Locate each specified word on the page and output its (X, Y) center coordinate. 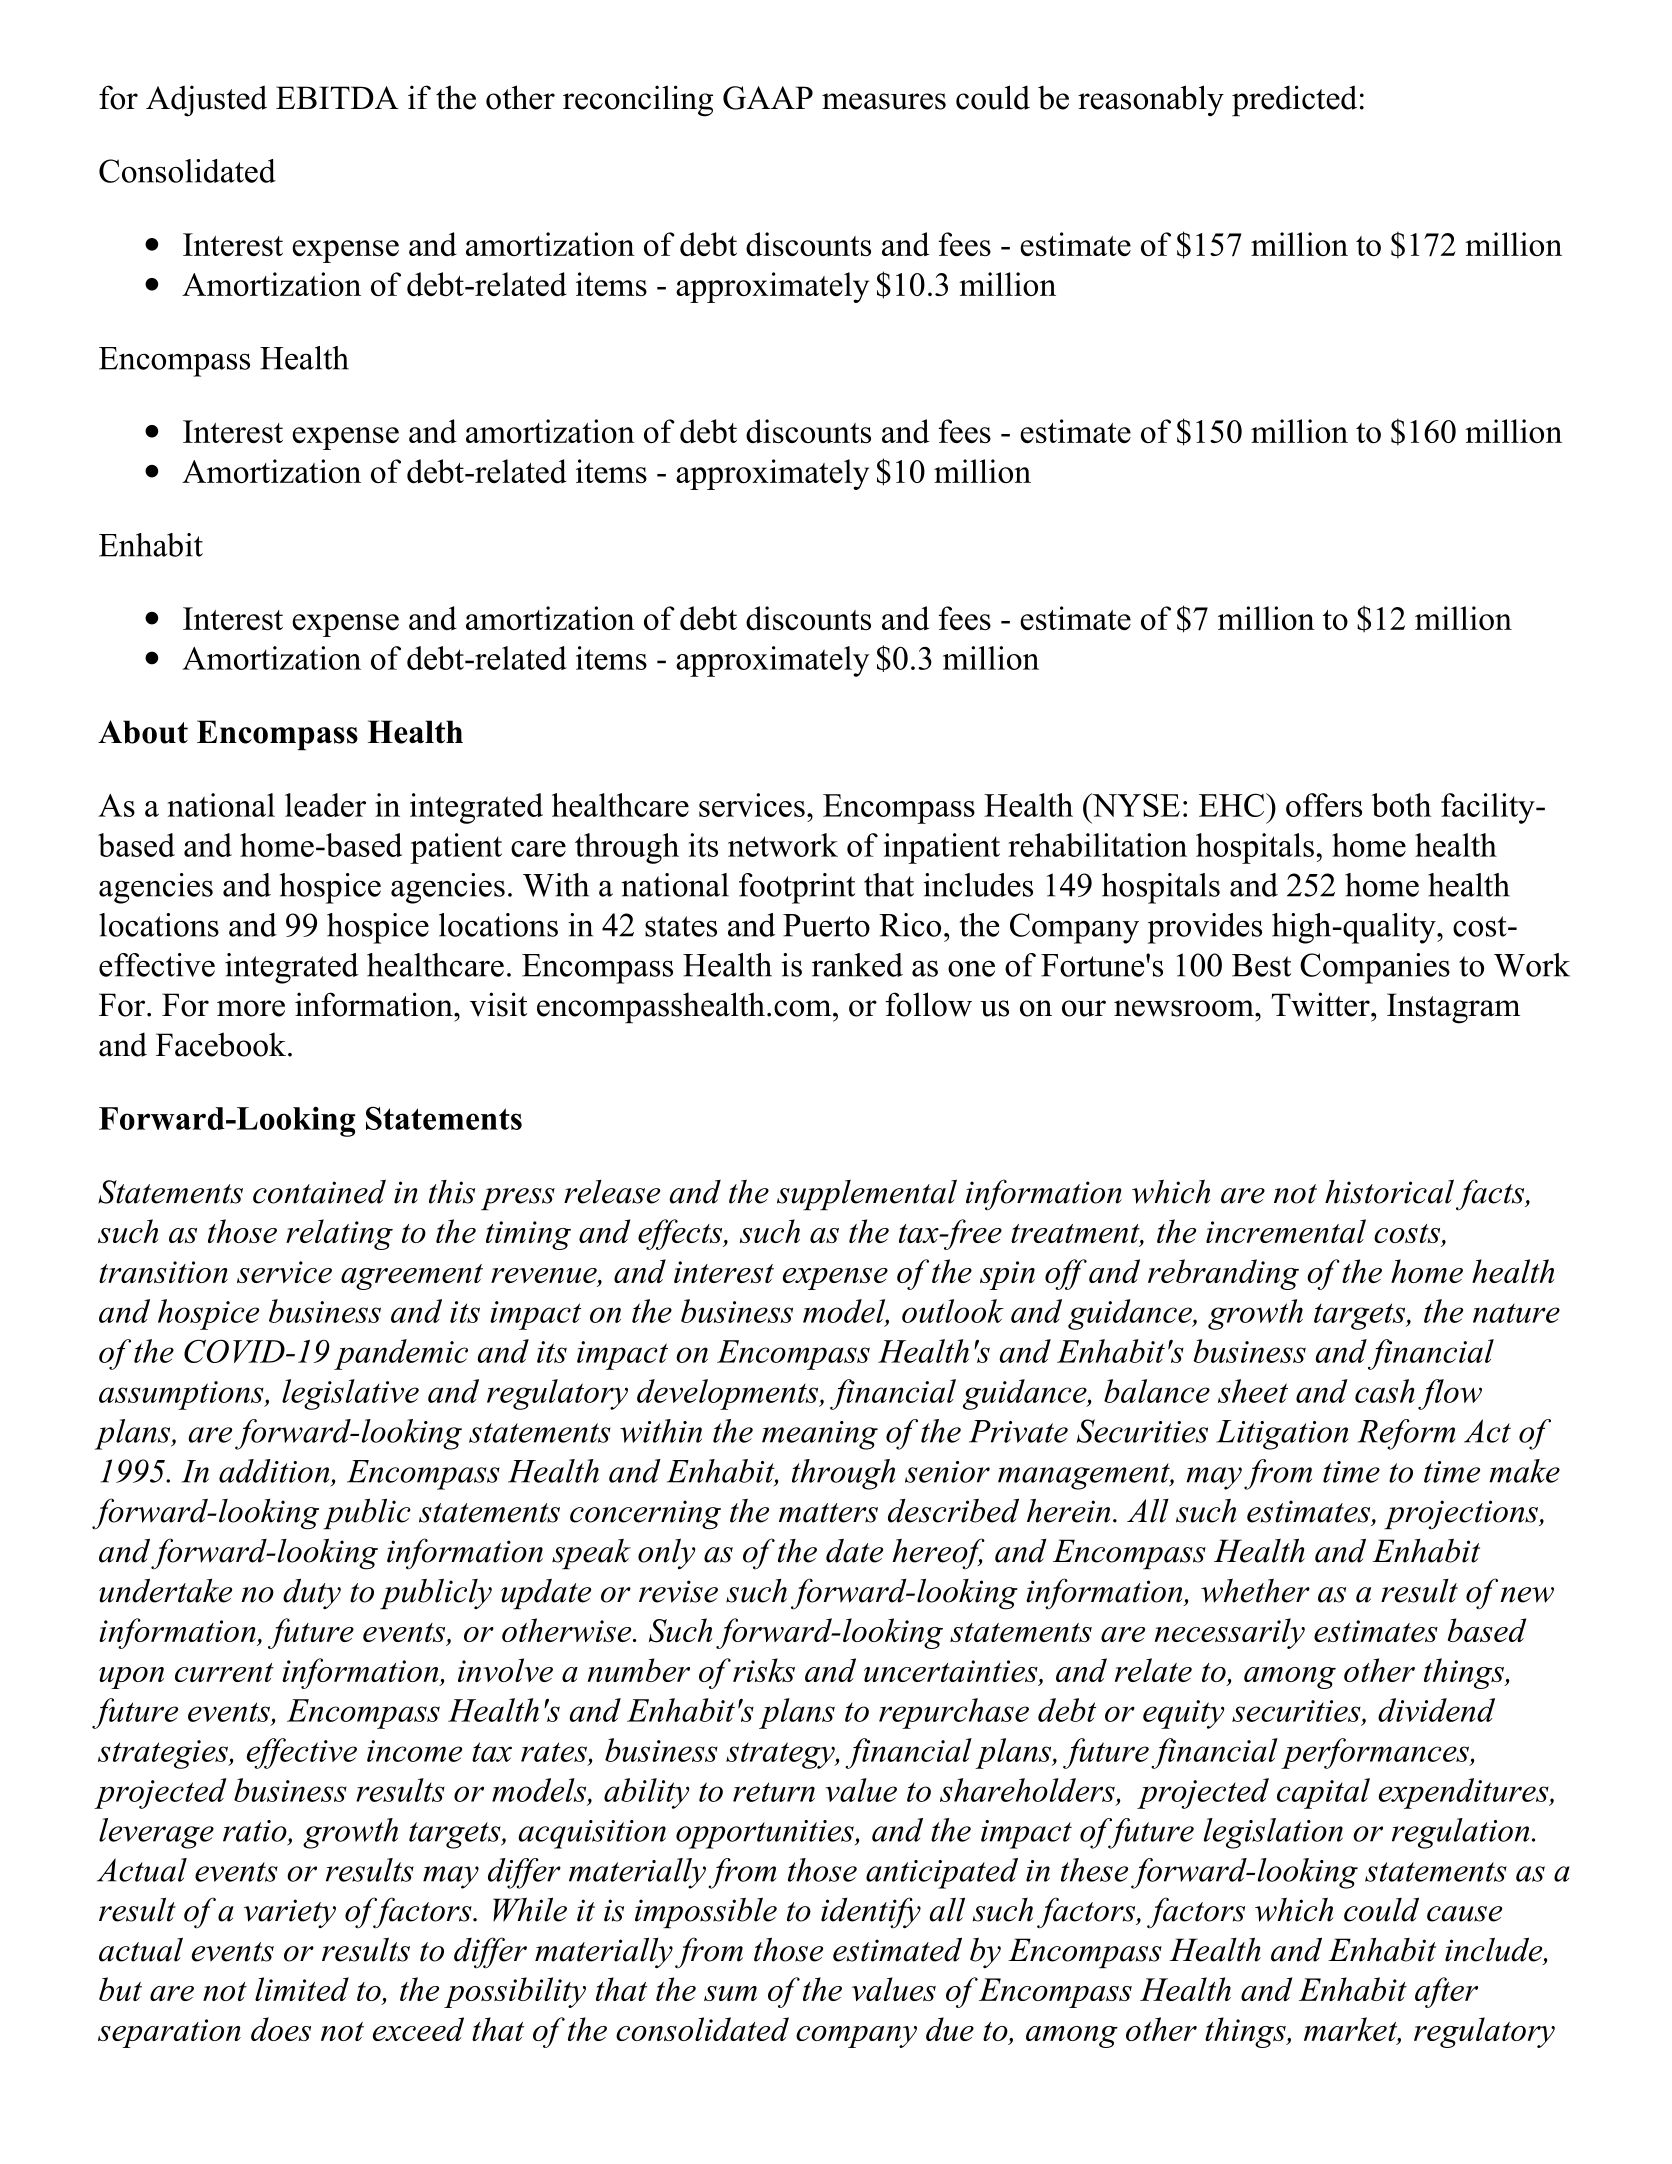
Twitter (1321, 1004)
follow (928, 1004)
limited (302, 1989)
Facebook (221, 1044)
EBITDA (337, 97)
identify (871, 1913)
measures (884, 101)
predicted (1294, 100)
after (1446, 1992)
